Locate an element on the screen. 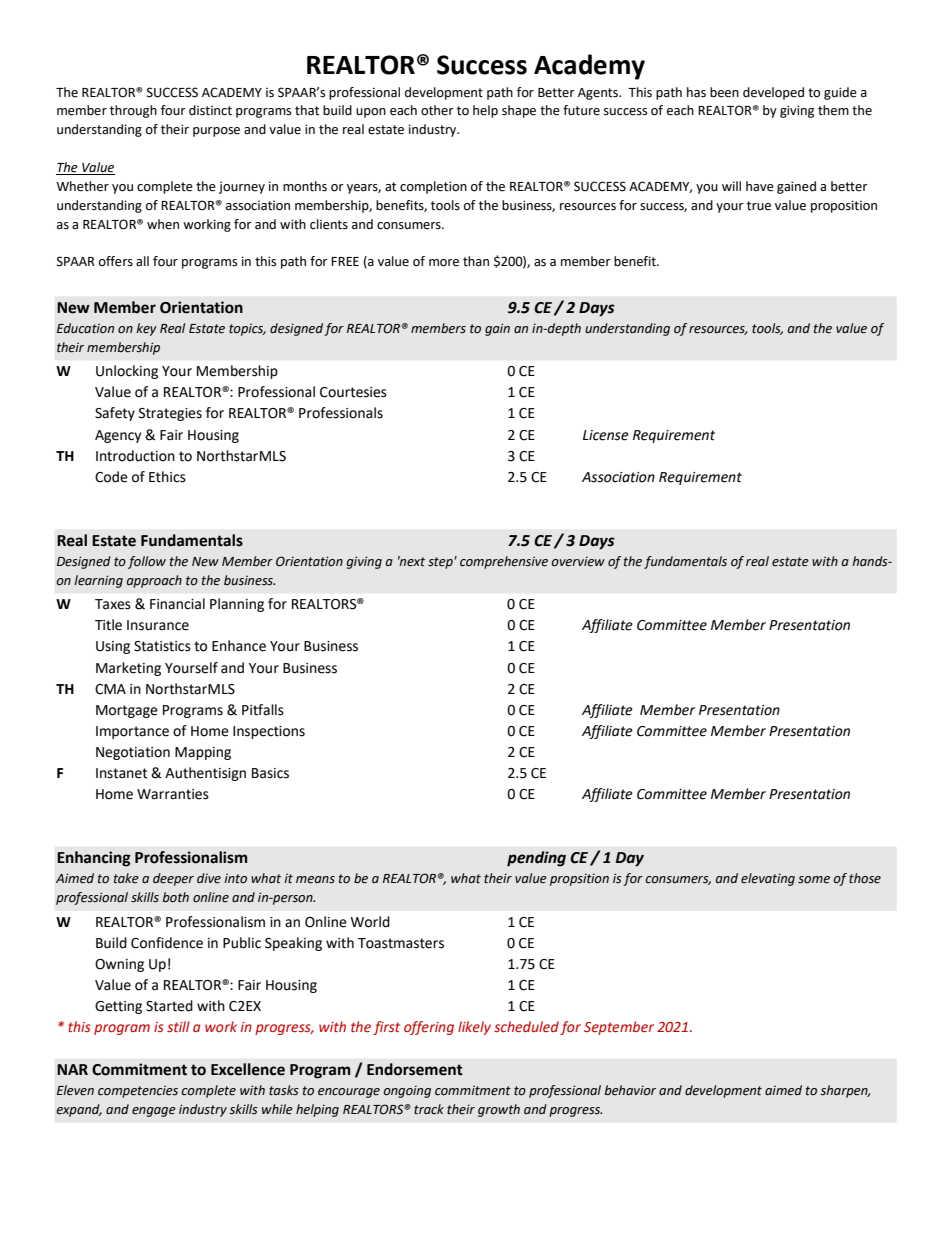  key is located at coordinates (146, 329).
